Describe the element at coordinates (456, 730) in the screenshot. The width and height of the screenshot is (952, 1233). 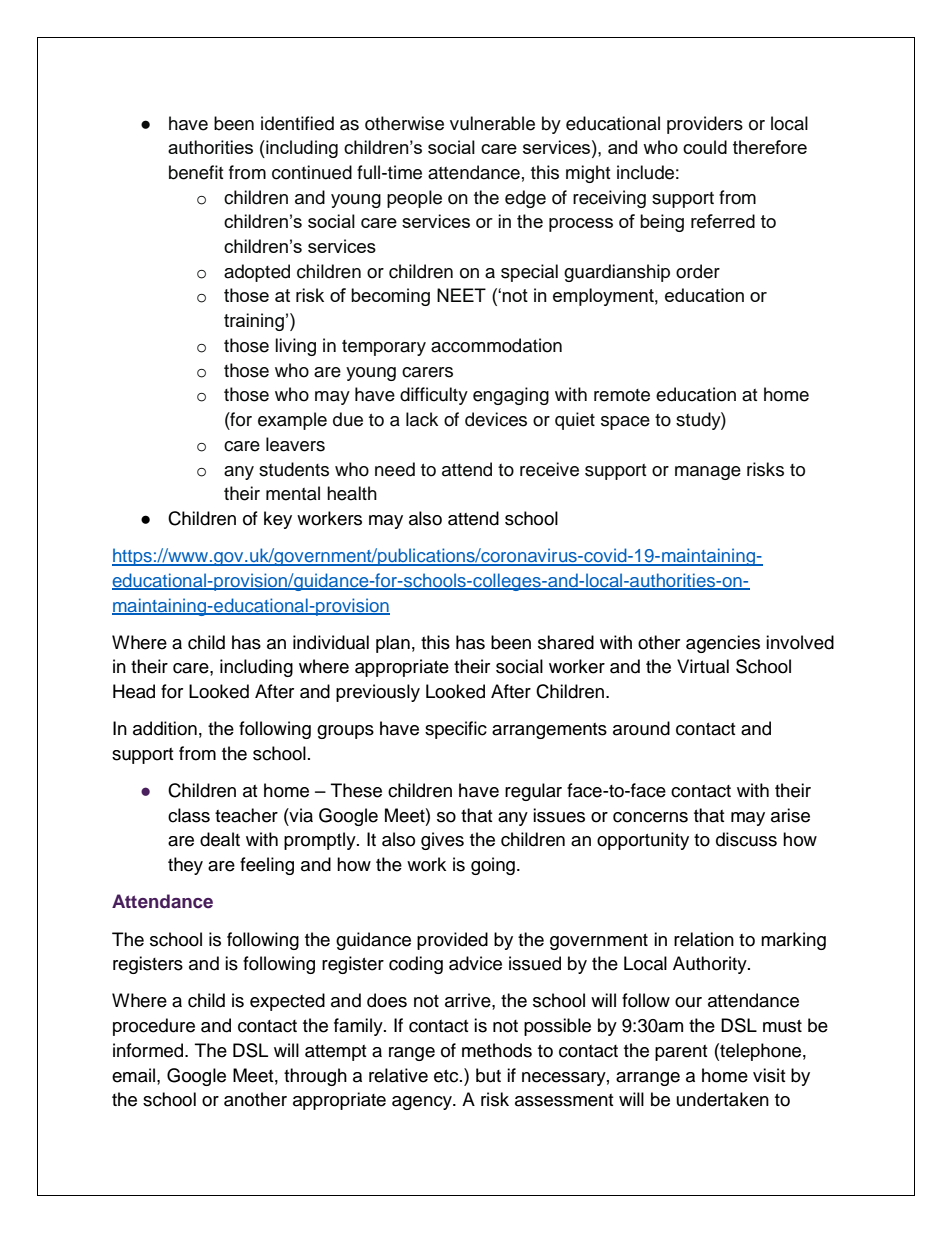
I see `specific` at that location.
